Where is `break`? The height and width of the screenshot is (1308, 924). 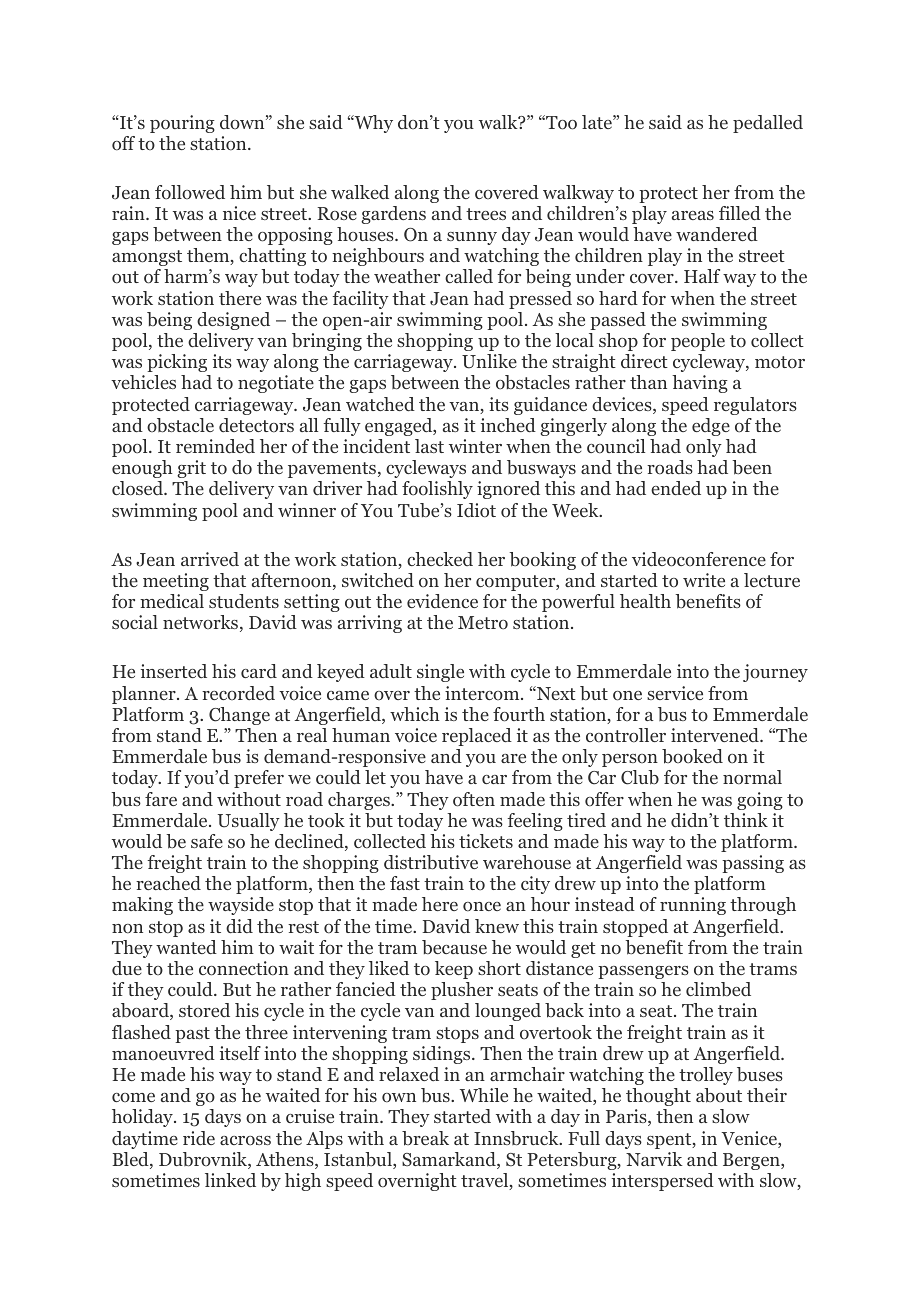 break is located at coordinates (425, 1138).
